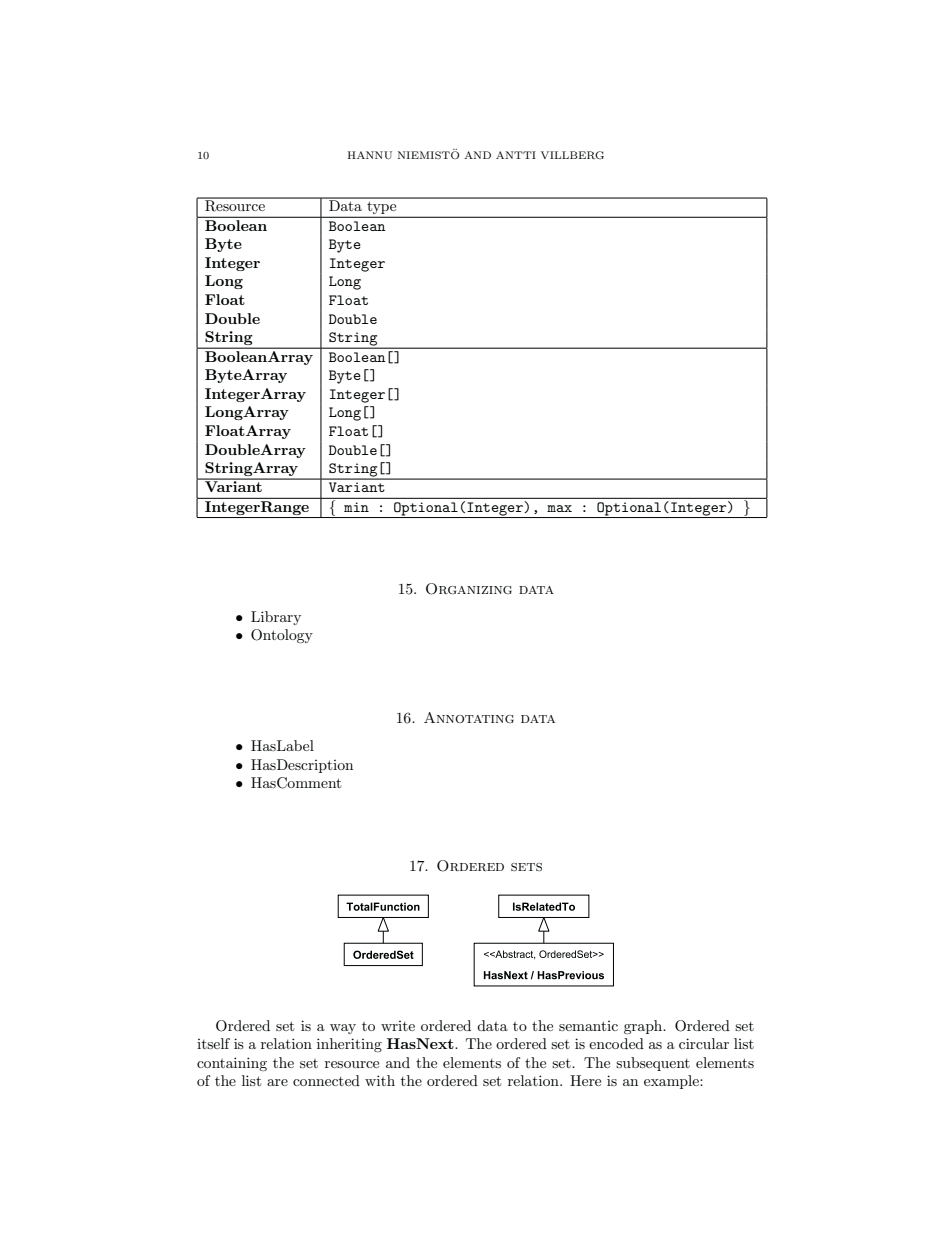  What do you see at coordinates (653, 1064) in the page?
I see `subsequent` at bounding box center [653, 1064].
